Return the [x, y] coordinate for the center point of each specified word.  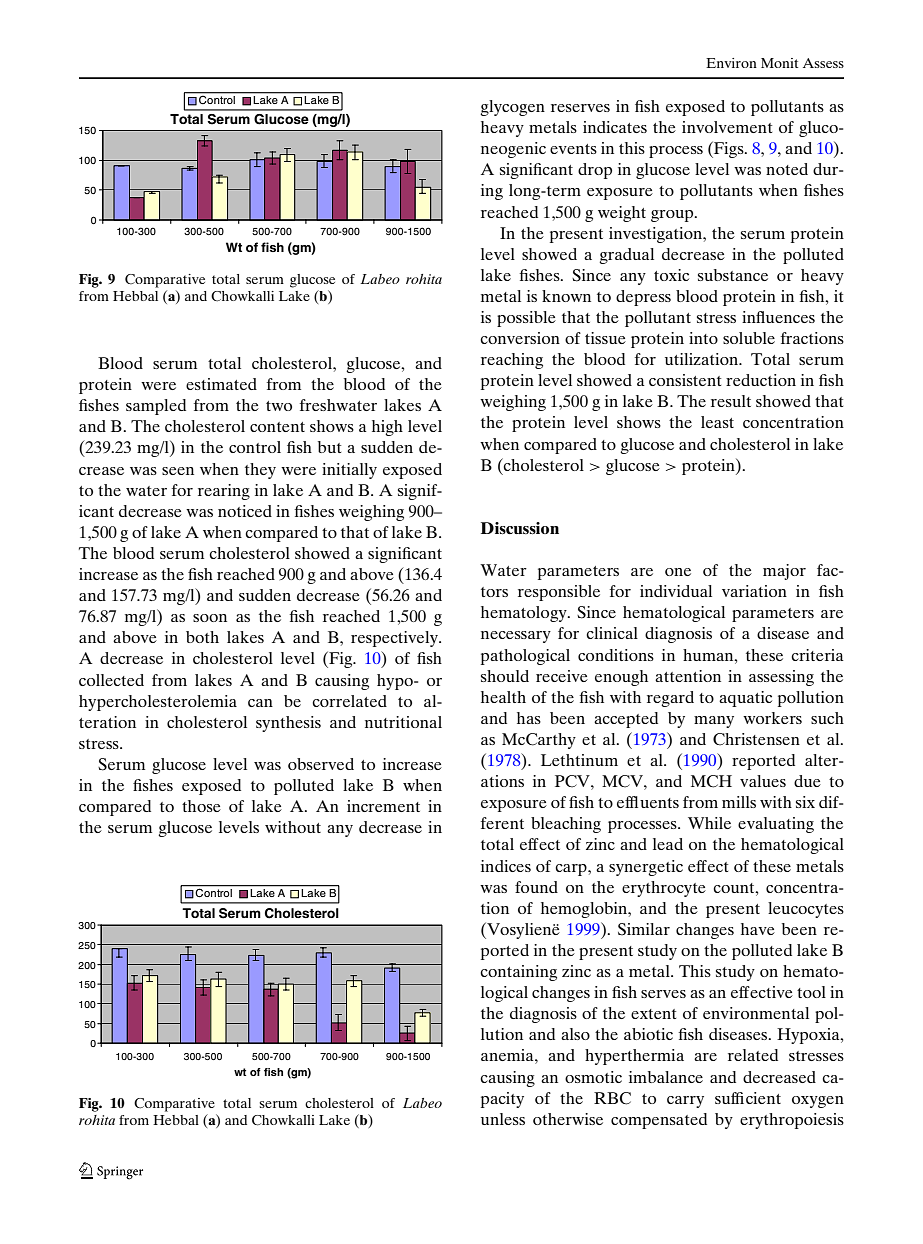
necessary [516, 637]
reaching [512, 361]
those [201, 806]
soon [210, 618]
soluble [749, 338]
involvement [727, 127]
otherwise [568, 1119]
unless [503, 1119]
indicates [615, 127]
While [709, 823]
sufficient [748, 1098]
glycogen [512, 108]
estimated [221, 384]
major [784, 572]
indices [506, 866]
